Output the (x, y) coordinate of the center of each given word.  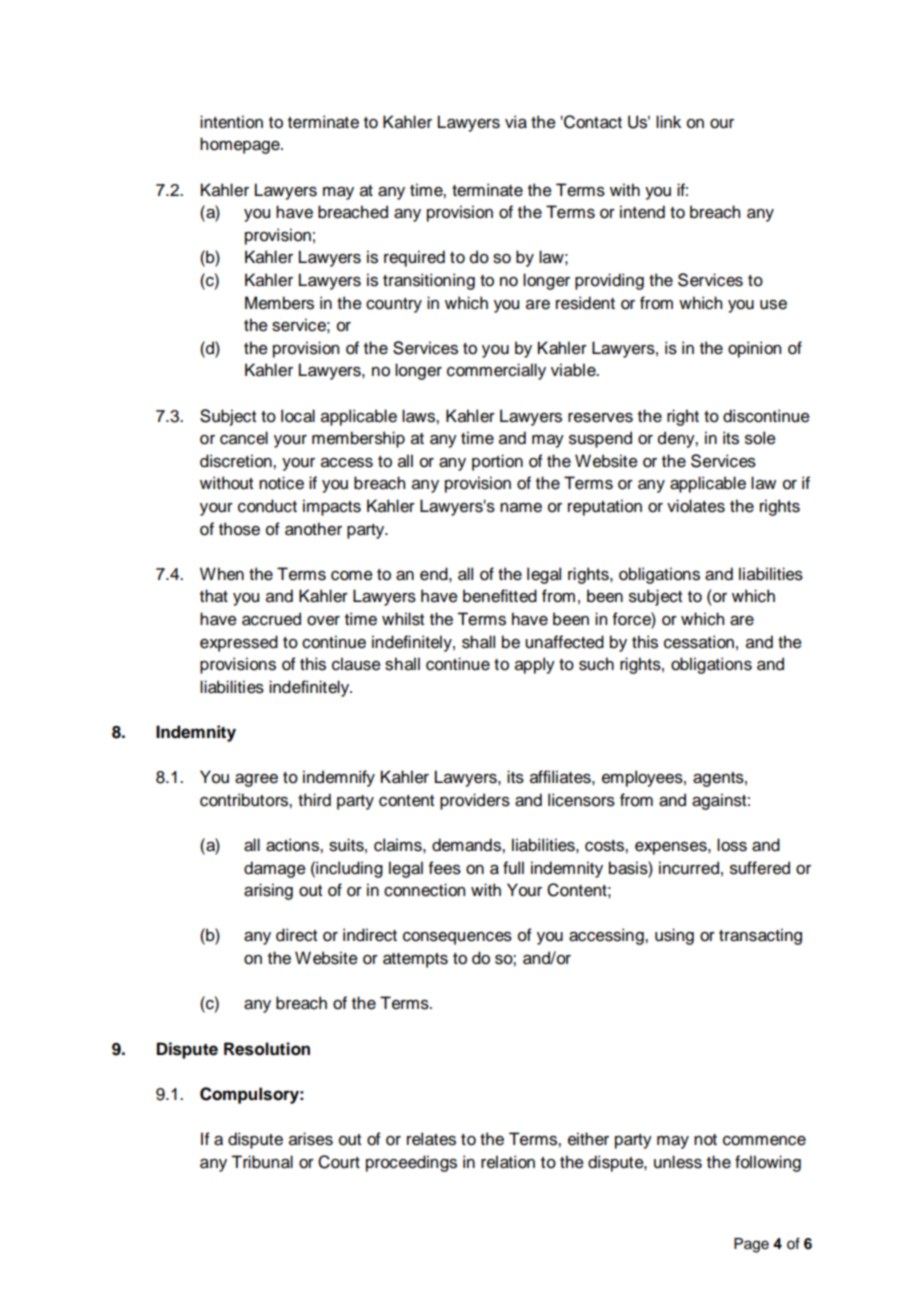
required (414, 258)
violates (696, 506)
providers (475, 801)
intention (231, 122)
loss (732, 845)
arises (311, 1139)
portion (497, 462)
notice (281, 483)
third (314, 800)
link (668, 121)
